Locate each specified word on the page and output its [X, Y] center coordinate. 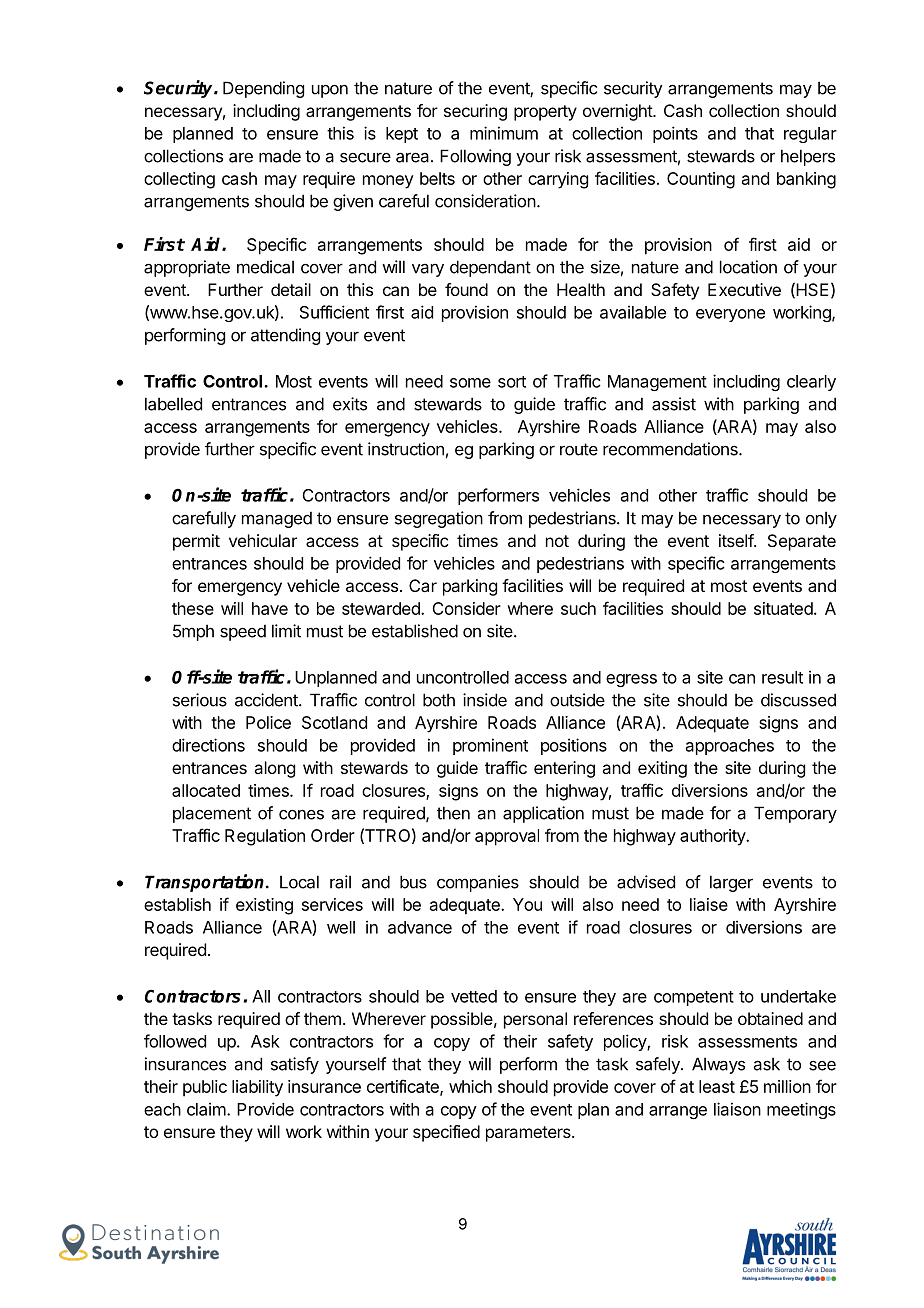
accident [267, 700]
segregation [439, 519]
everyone [730, 315]
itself [737, 540]
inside [485, 700]
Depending [263, 89]
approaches [730, 747]
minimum [504, 133]
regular [810, 135]
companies [478, 883]
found [466, 289]
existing [264, 906]
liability [257, 1088]
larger [731, 883]
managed [277, 519]
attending [285, 336]
